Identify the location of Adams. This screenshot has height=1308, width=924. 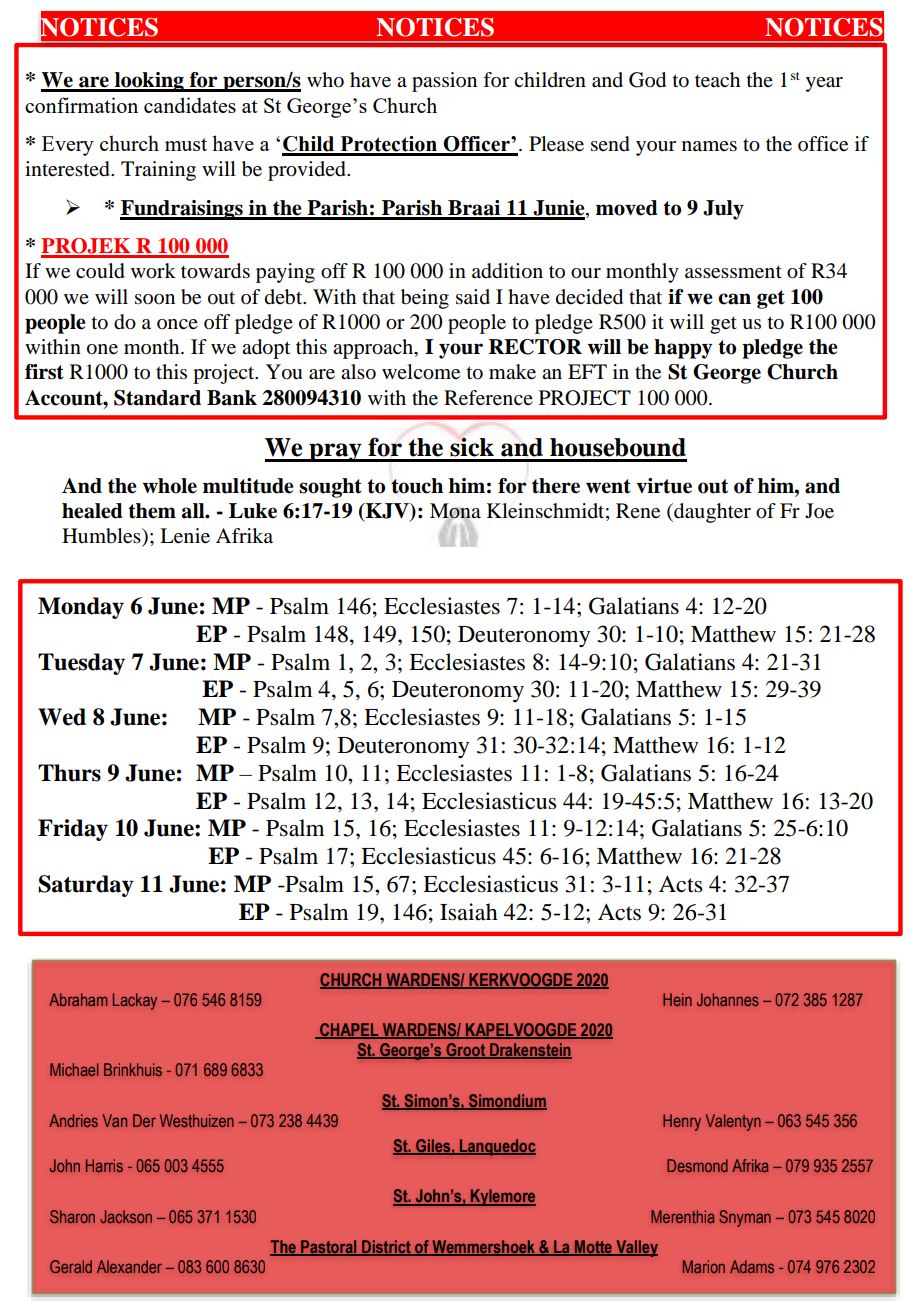
(752, 1266).
